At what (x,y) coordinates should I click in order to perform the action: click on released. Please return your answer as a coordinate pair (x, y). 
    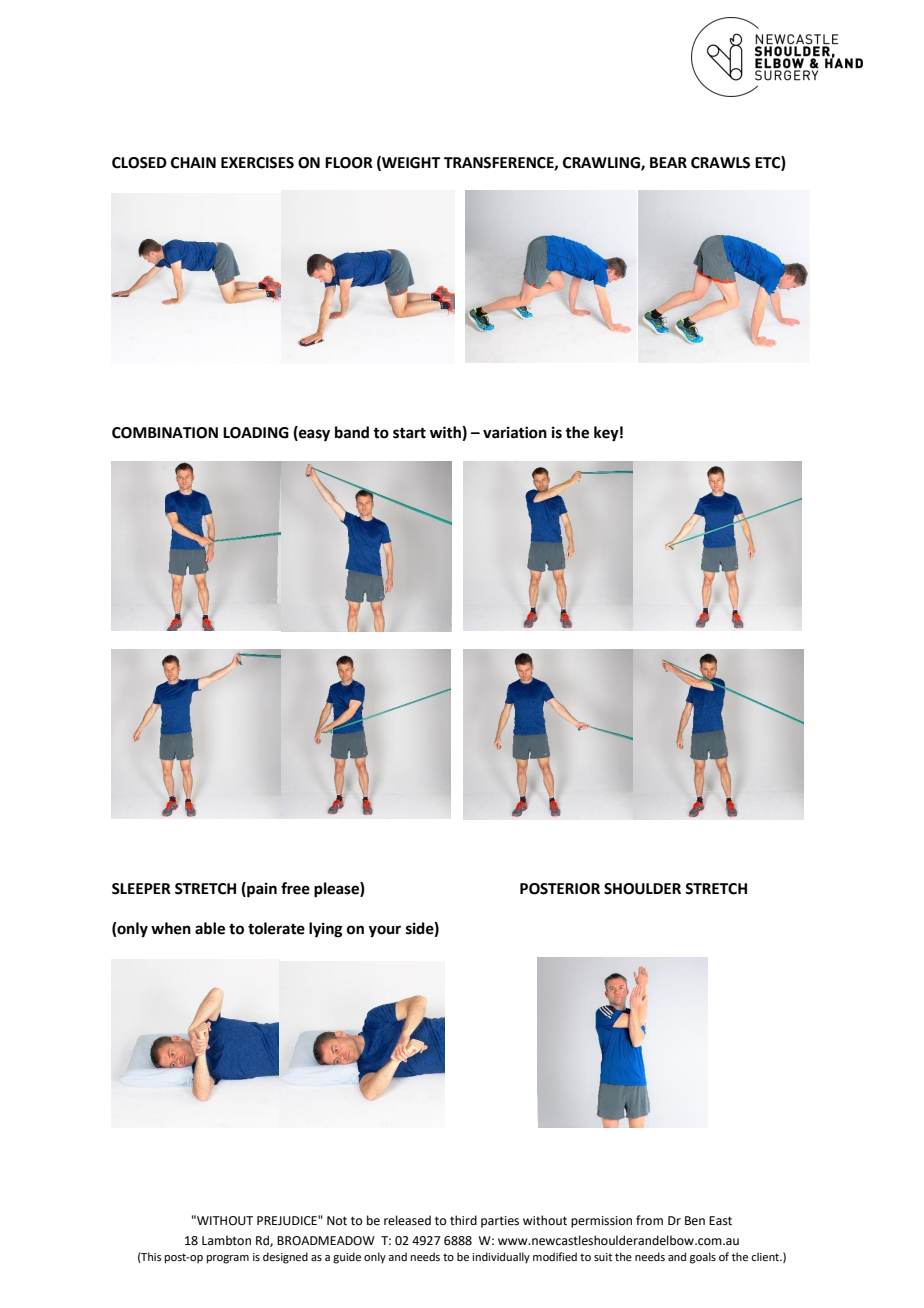
    Looking at the image, I should click on (407, 1220).
